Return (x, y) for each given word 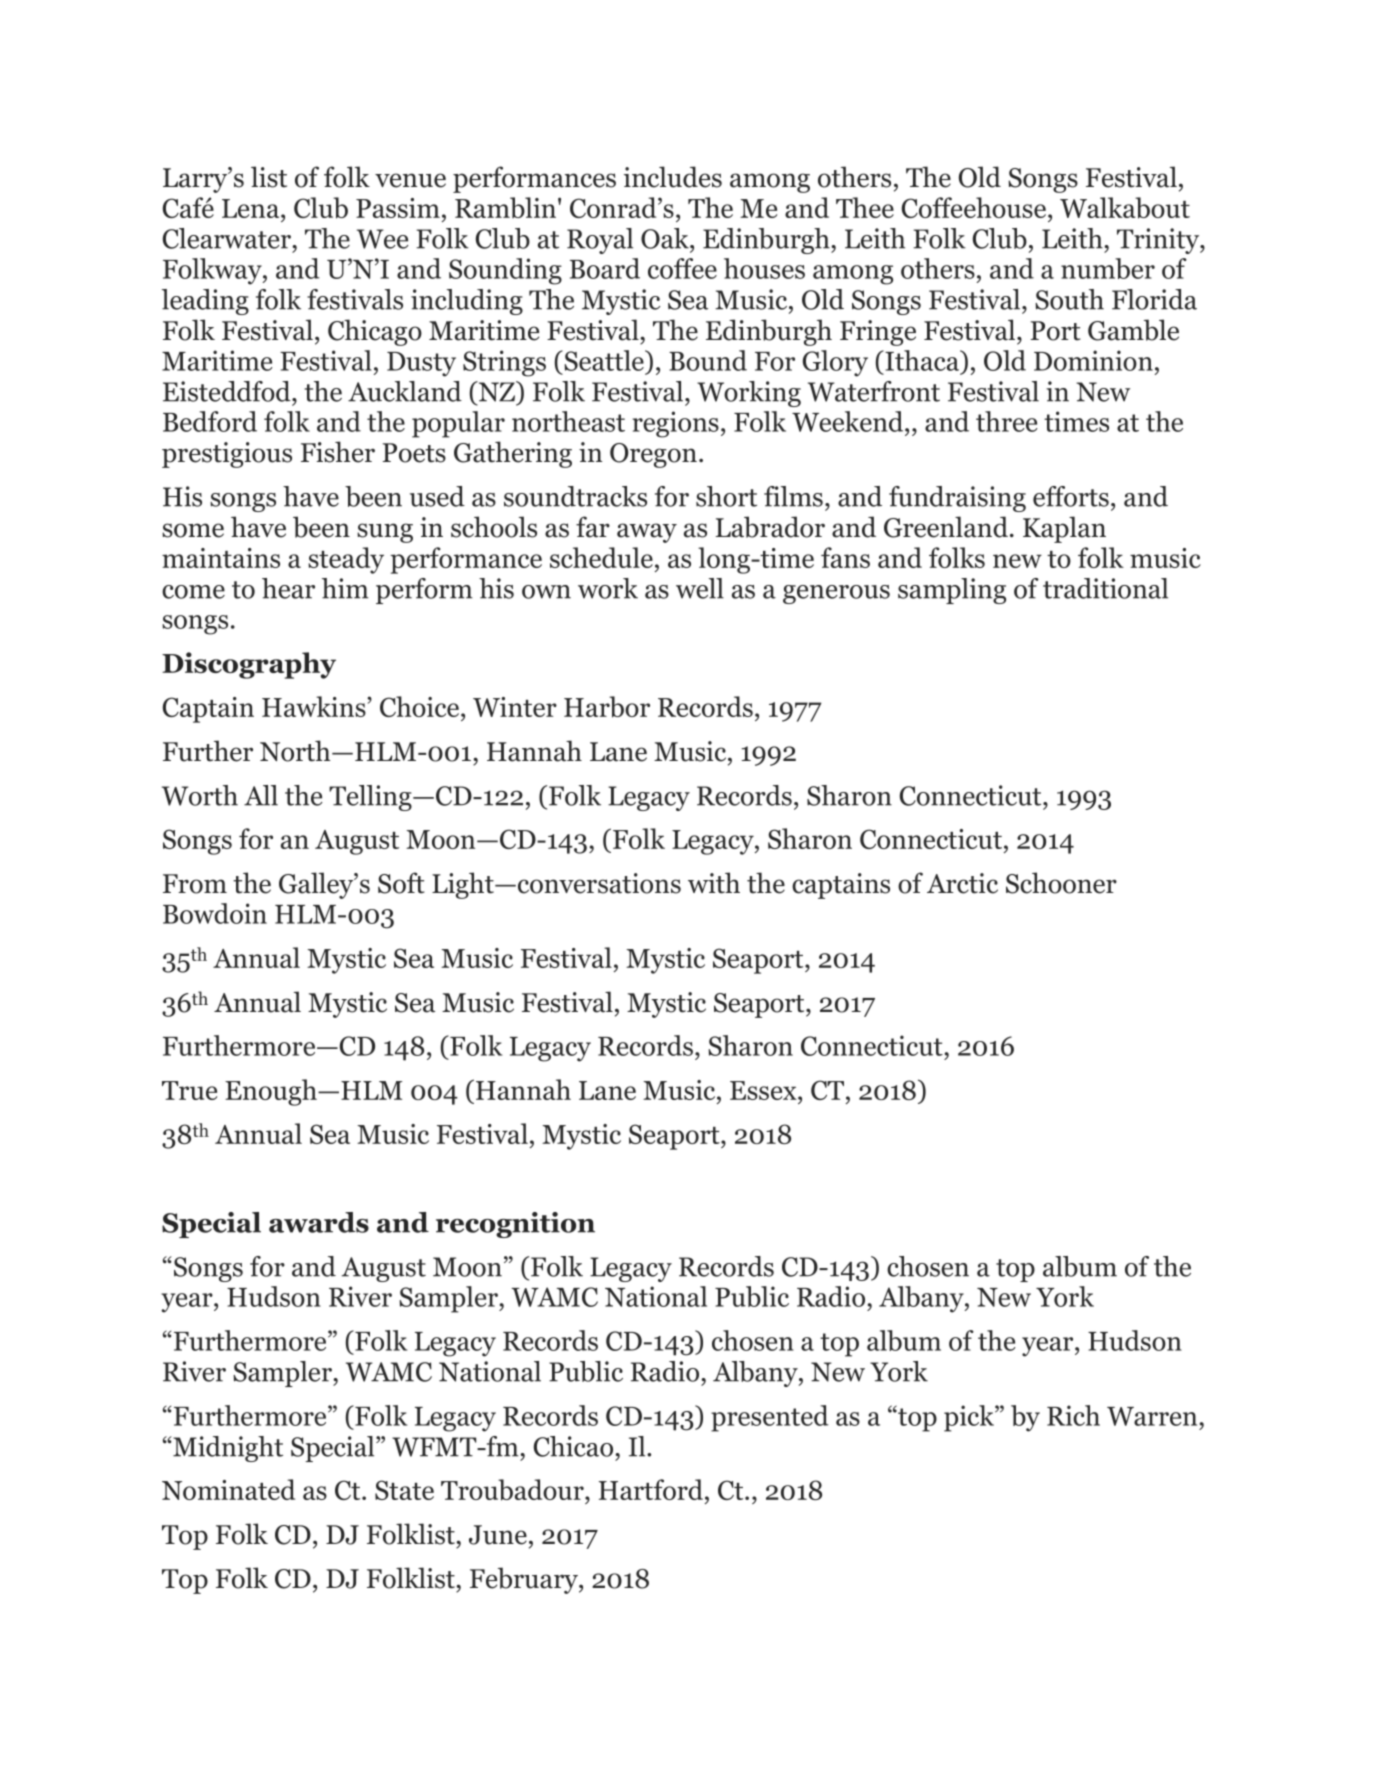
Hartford (651, 1489)
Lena (252, 208)
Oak (666, 238)
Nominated (228, 1489)
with (714, 883)
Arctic (962, 883)
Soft (401, 883)
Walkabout (1125, 208)
